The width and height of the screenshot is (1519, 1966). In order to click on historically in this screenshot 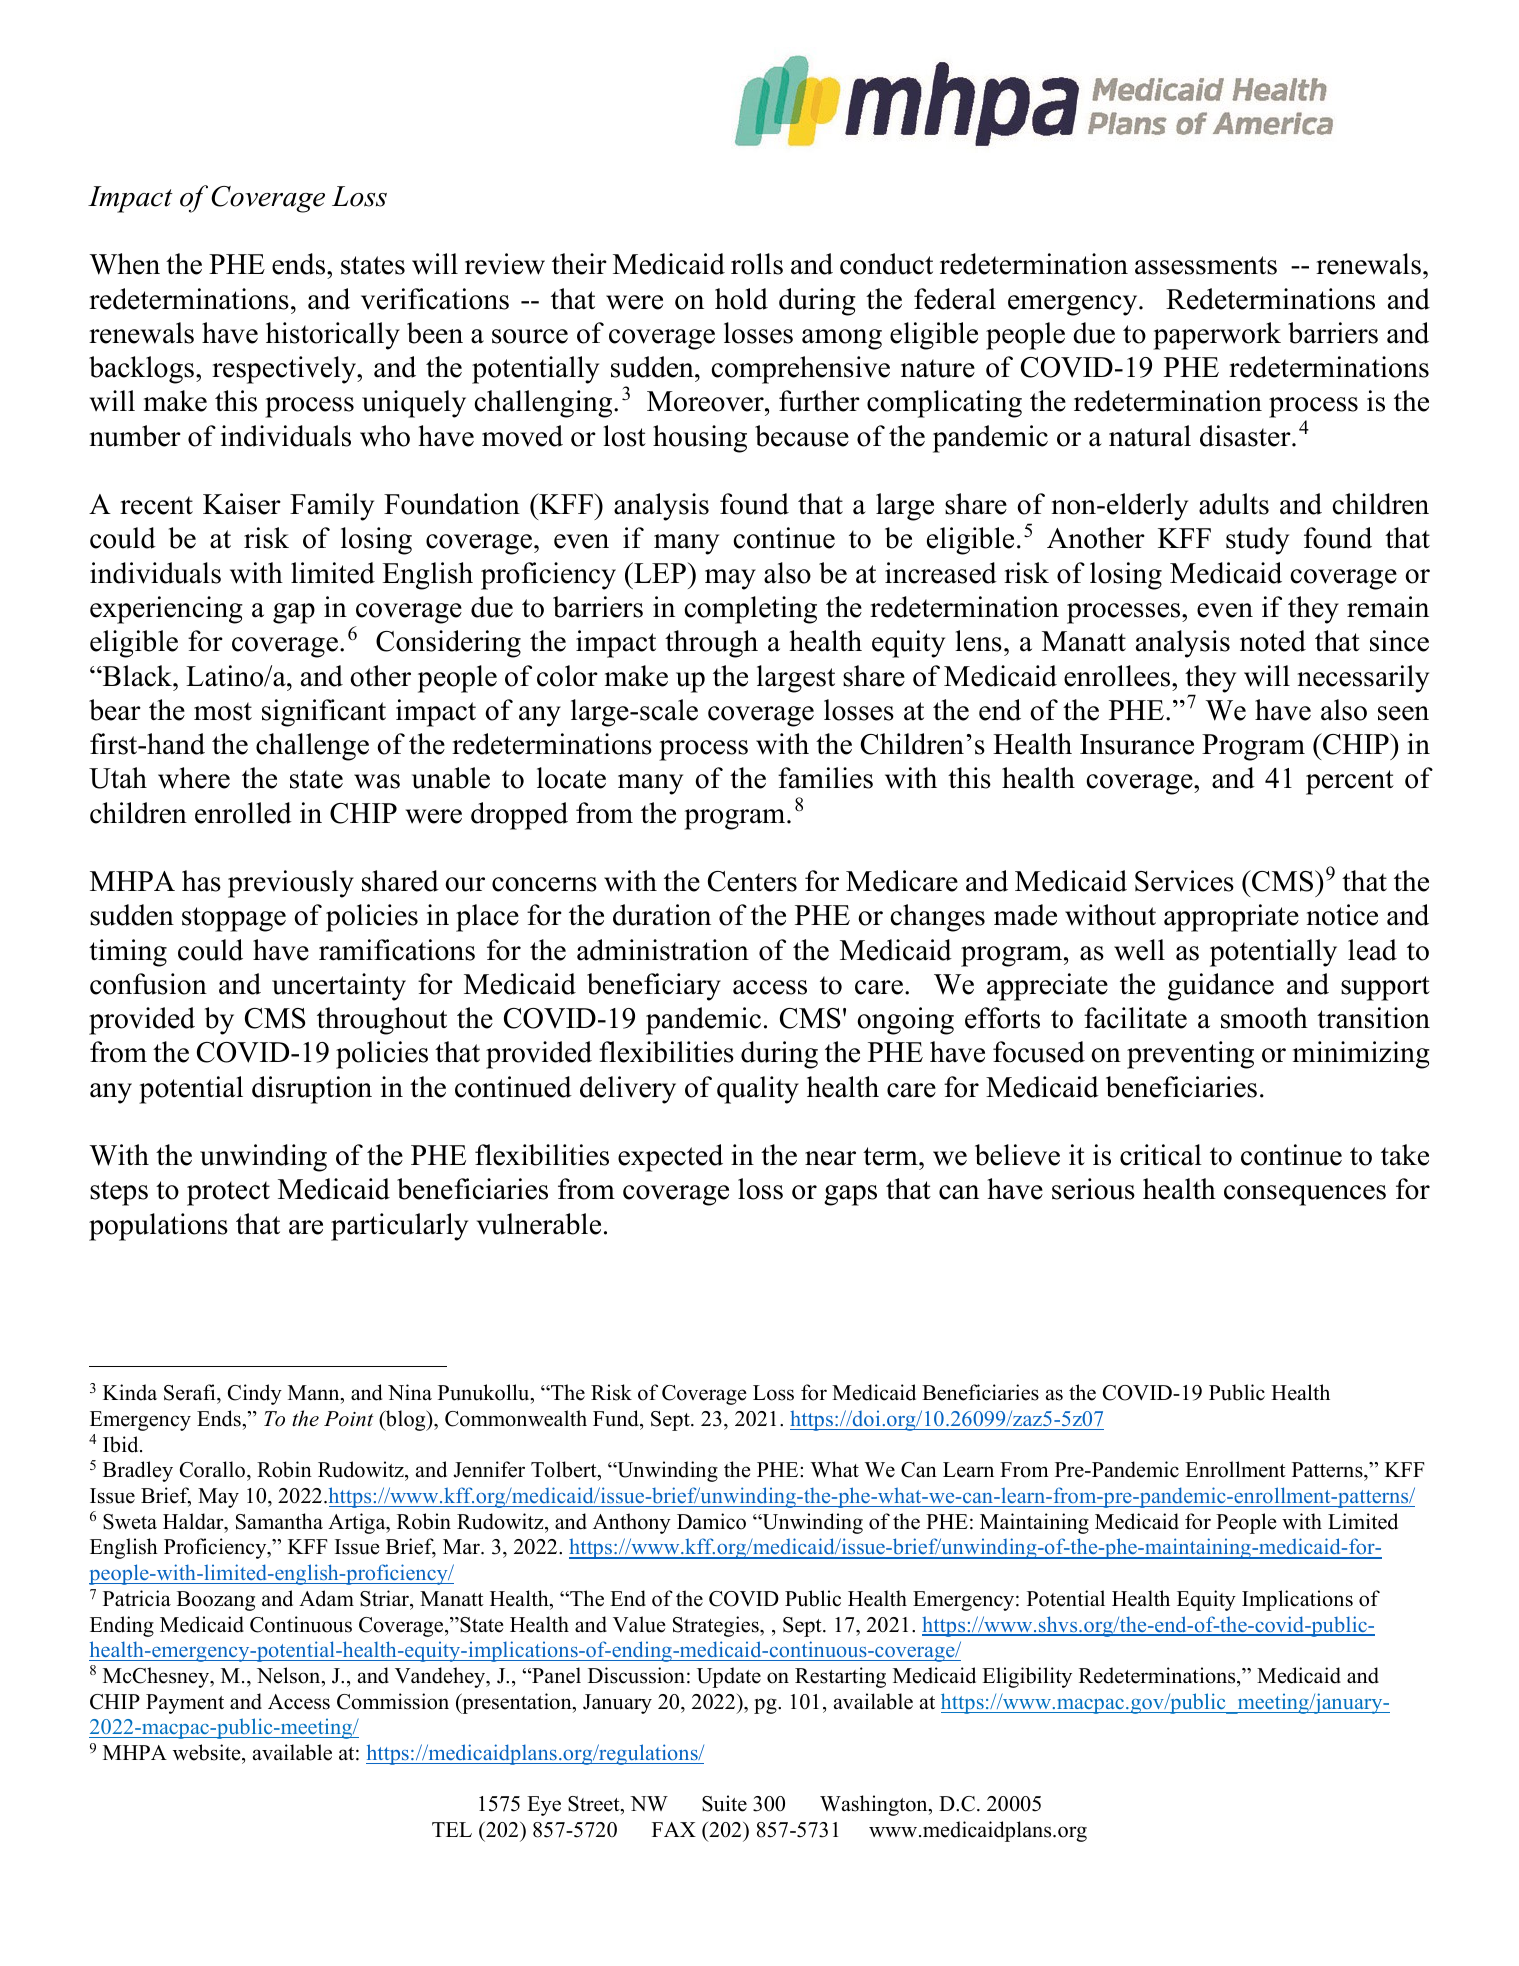, I will do `click(333, 336)`.
